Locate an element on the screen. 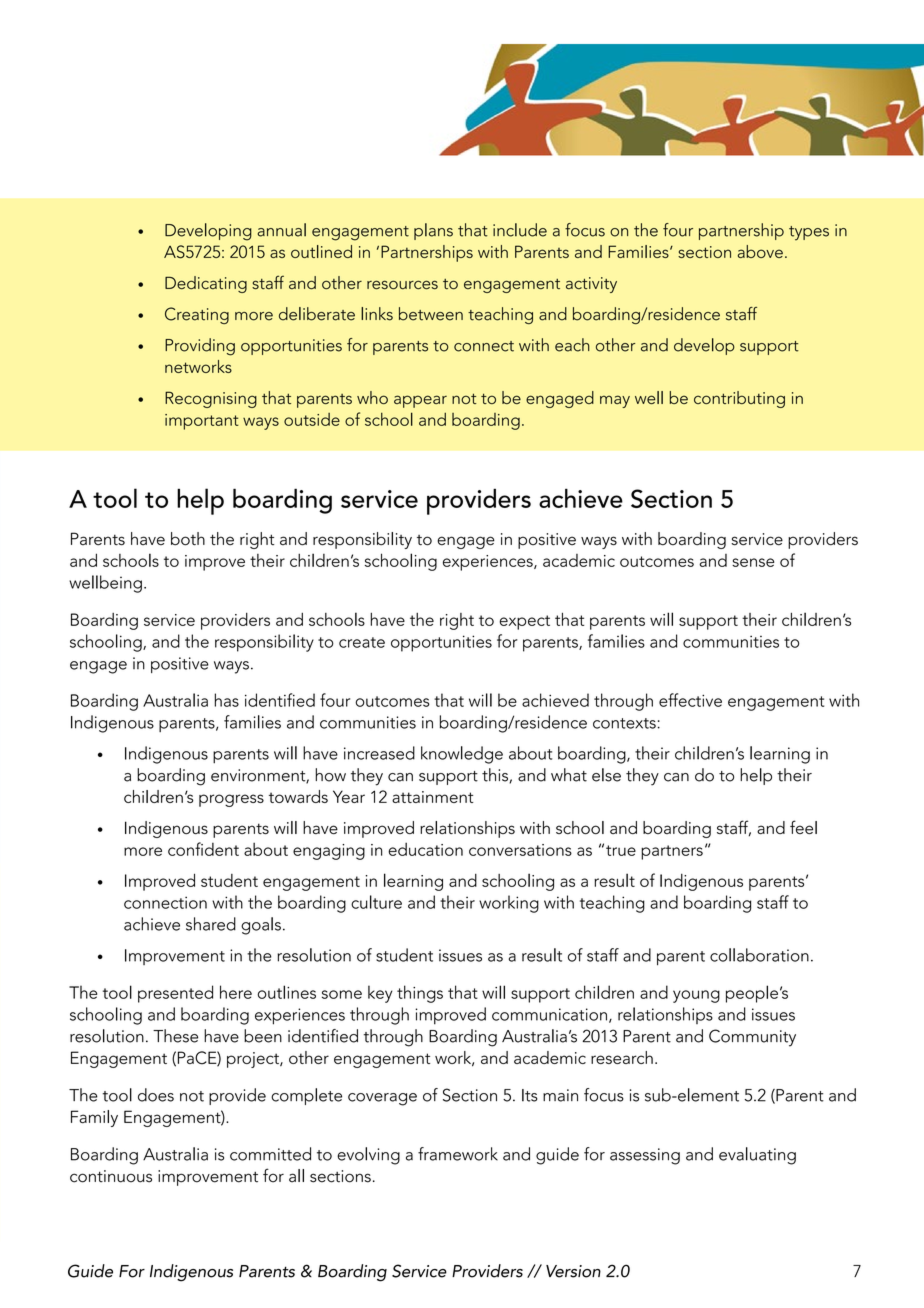 The image size is (924, 1308). Version is located at coordinates (573, 1271).
